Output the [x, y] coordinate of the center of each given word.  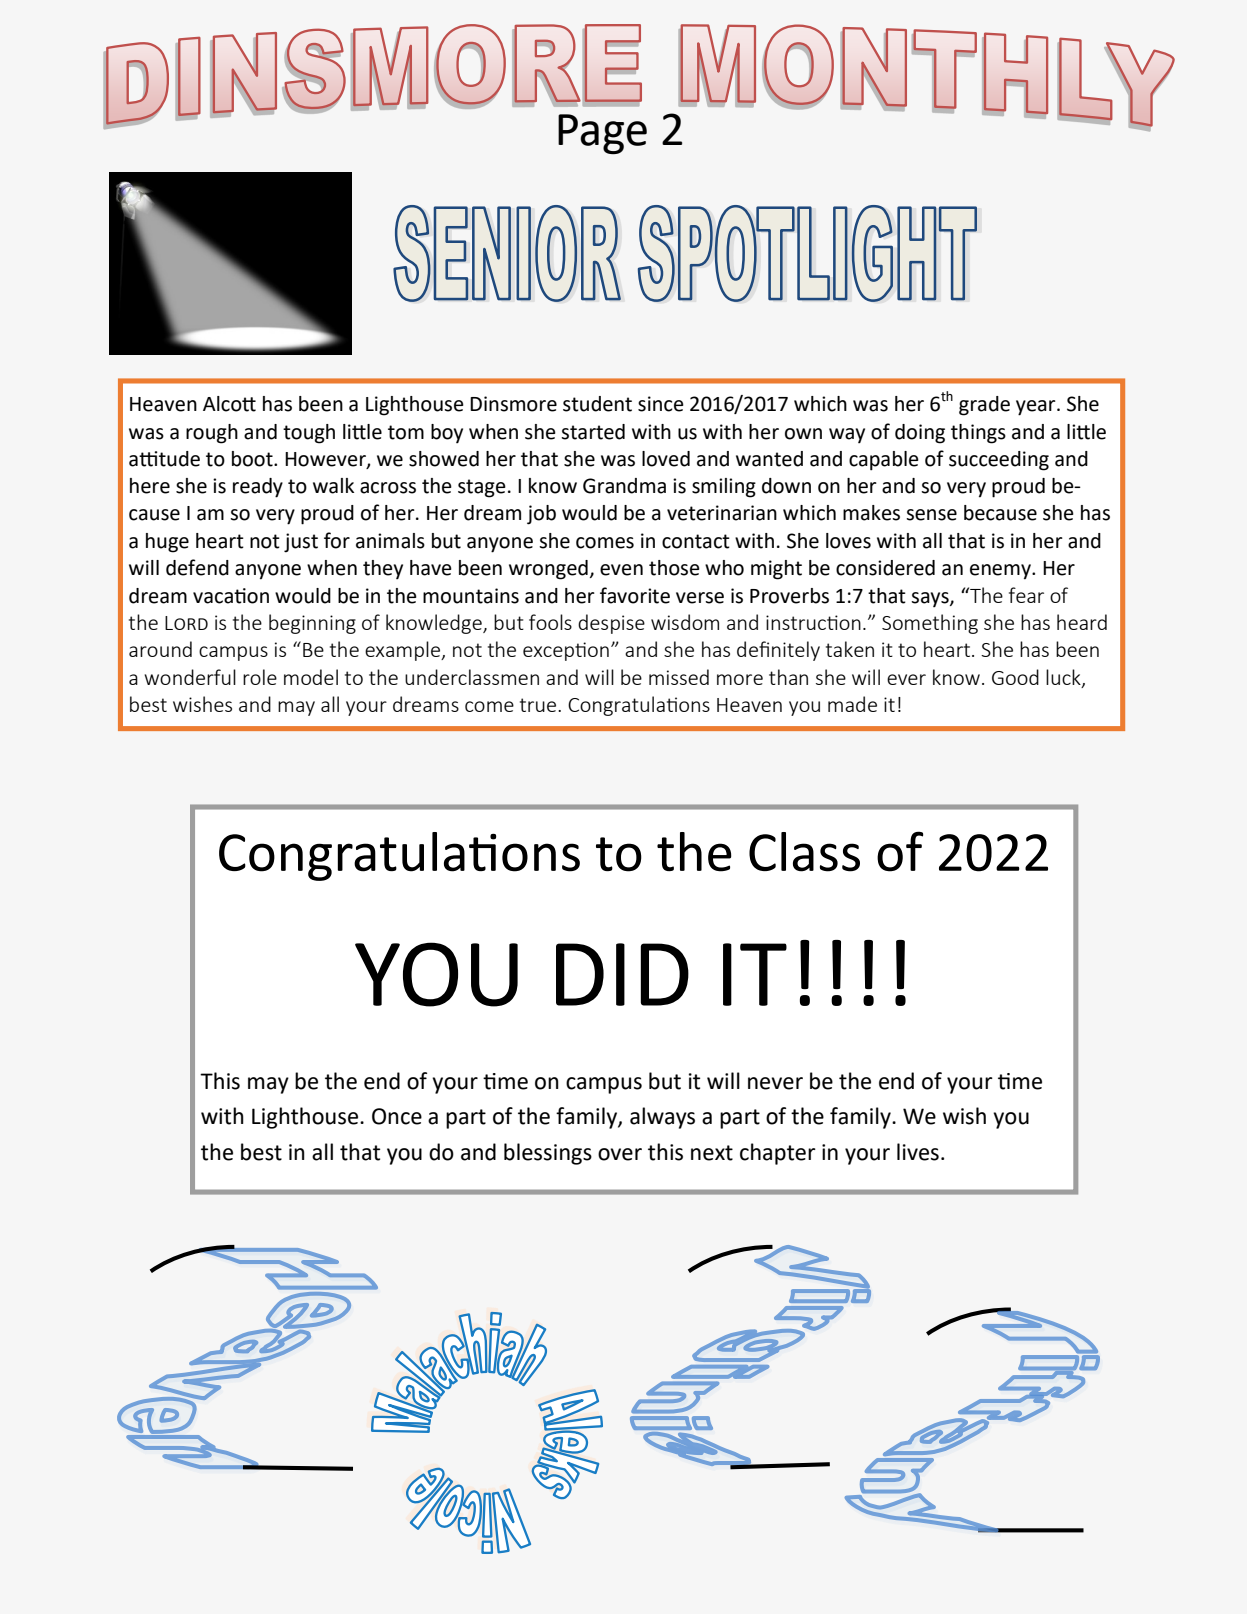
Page [602, 134]
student [597, 404]
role [260, 677]
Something [930, 624]
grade [984, 406]
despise [611, 624]
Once [397, 1116]
